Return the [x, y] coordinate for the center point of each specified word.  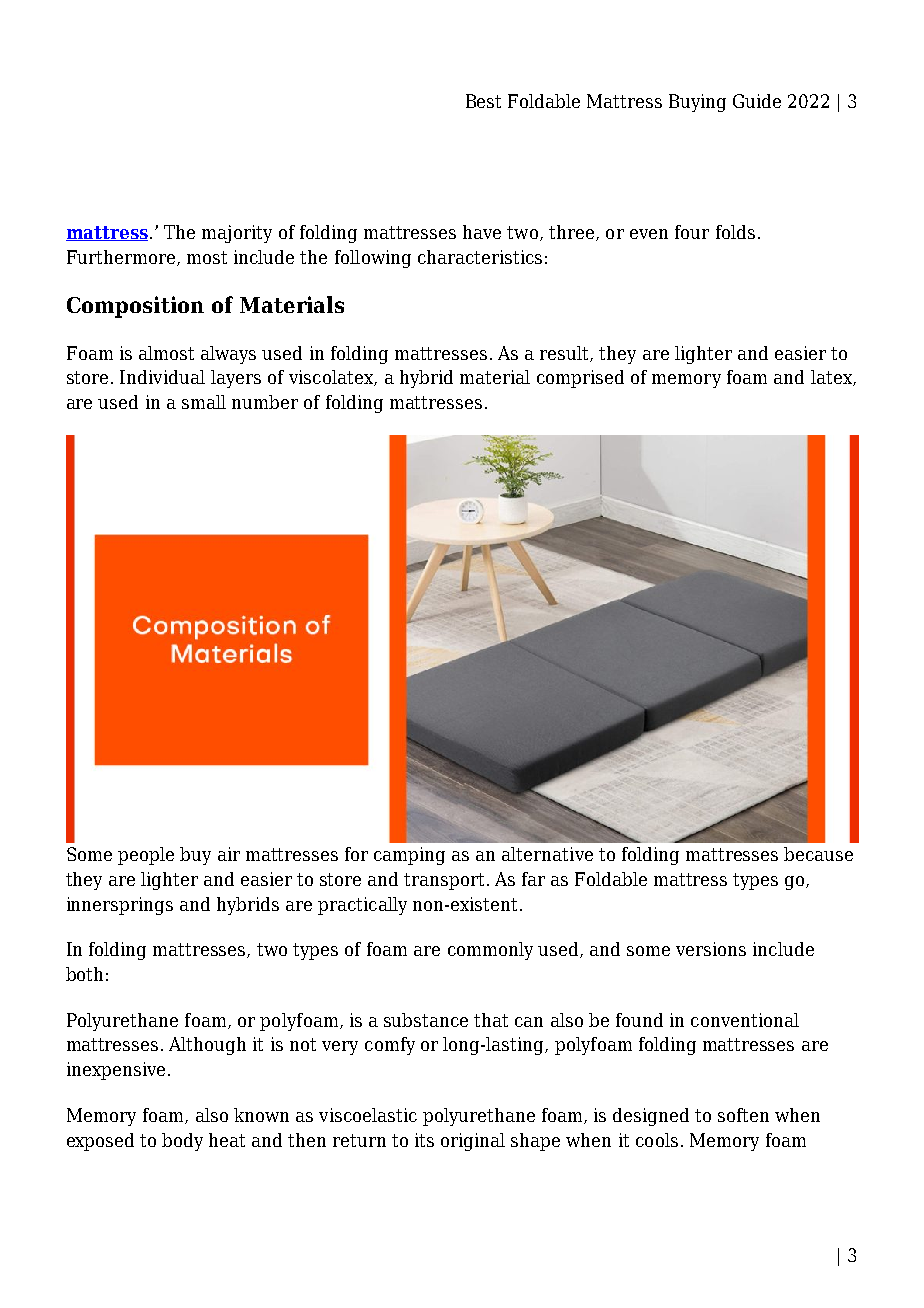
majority [237, 234]
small [204, 402]
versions [711, 949]
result [565, 354]
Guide [757, 101]
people [146, 856]
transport [444, 881]
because [818, 854]
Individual [162, 377]
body [182, 1142]
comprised [580, 379]
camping [409, 856]
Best [483, 101]
